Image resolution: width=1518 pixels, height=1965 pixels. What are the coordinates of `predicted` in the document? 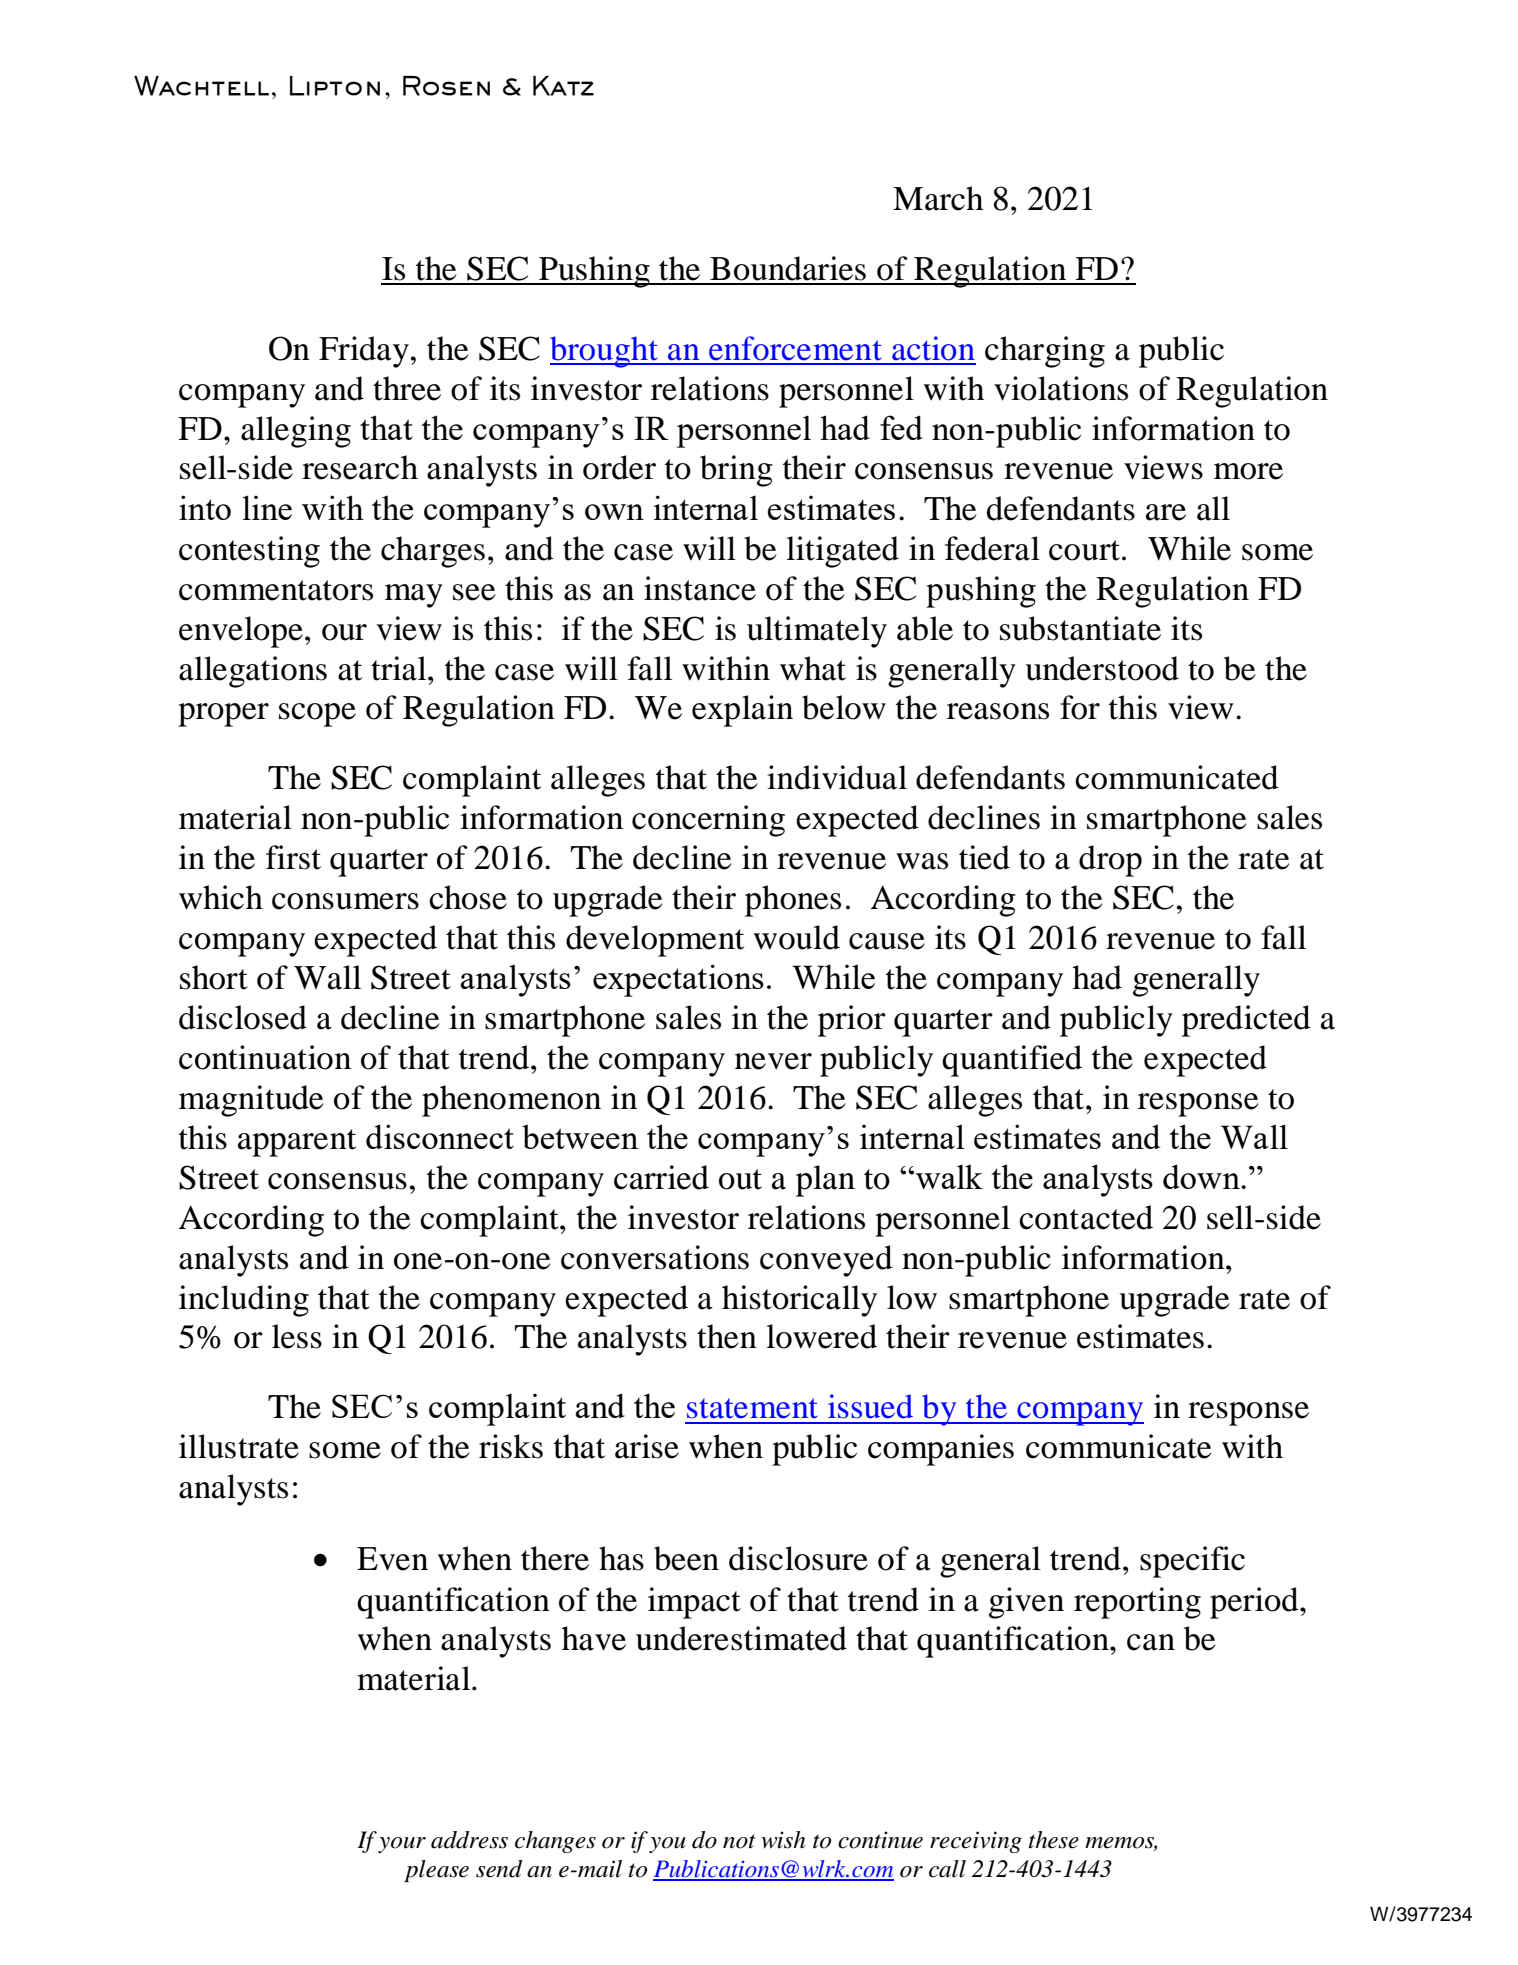 It's located at (1246, 1021).
